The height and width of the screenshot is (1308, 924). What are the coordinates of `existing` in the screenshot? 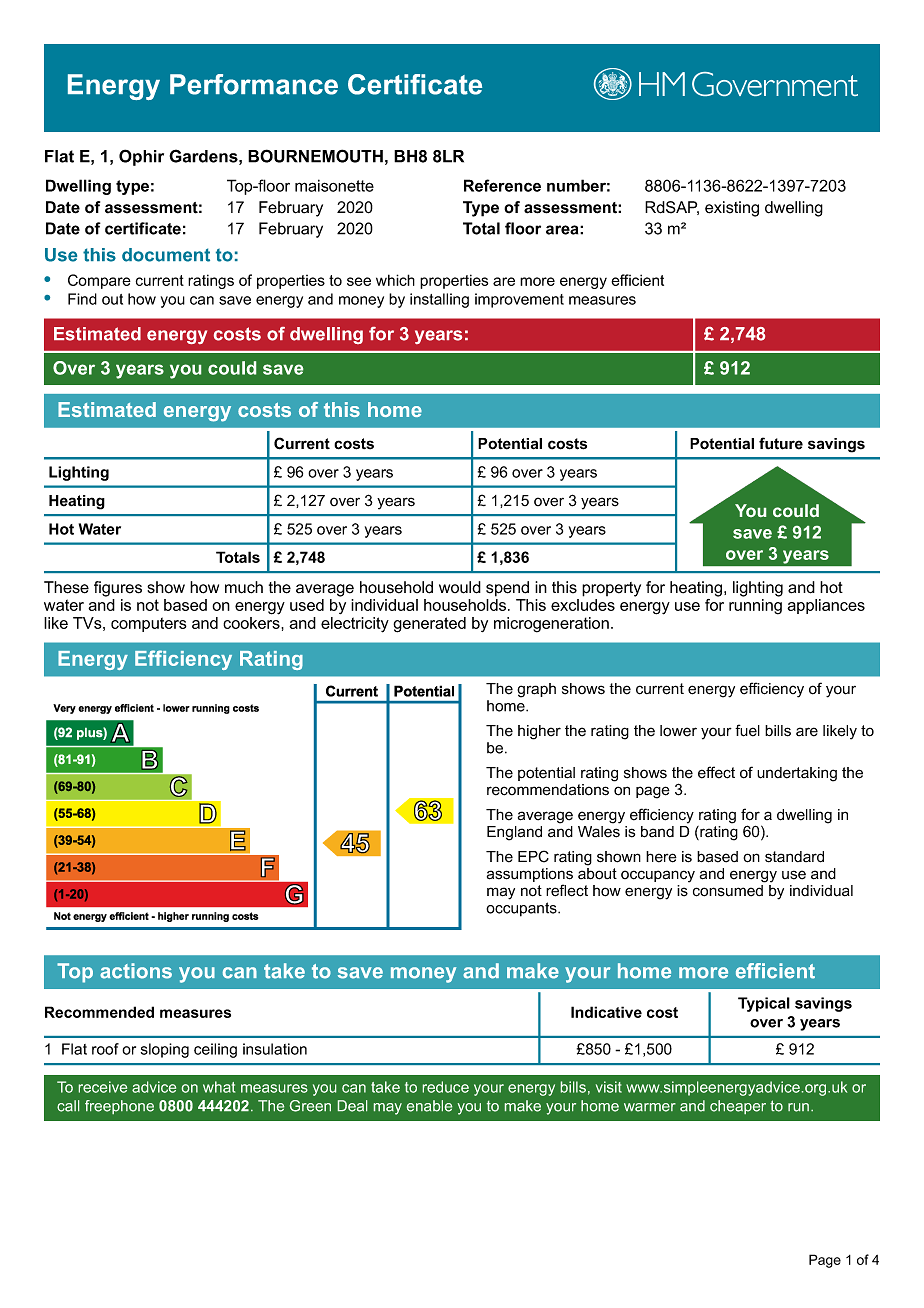 It's located at (732, 209).
